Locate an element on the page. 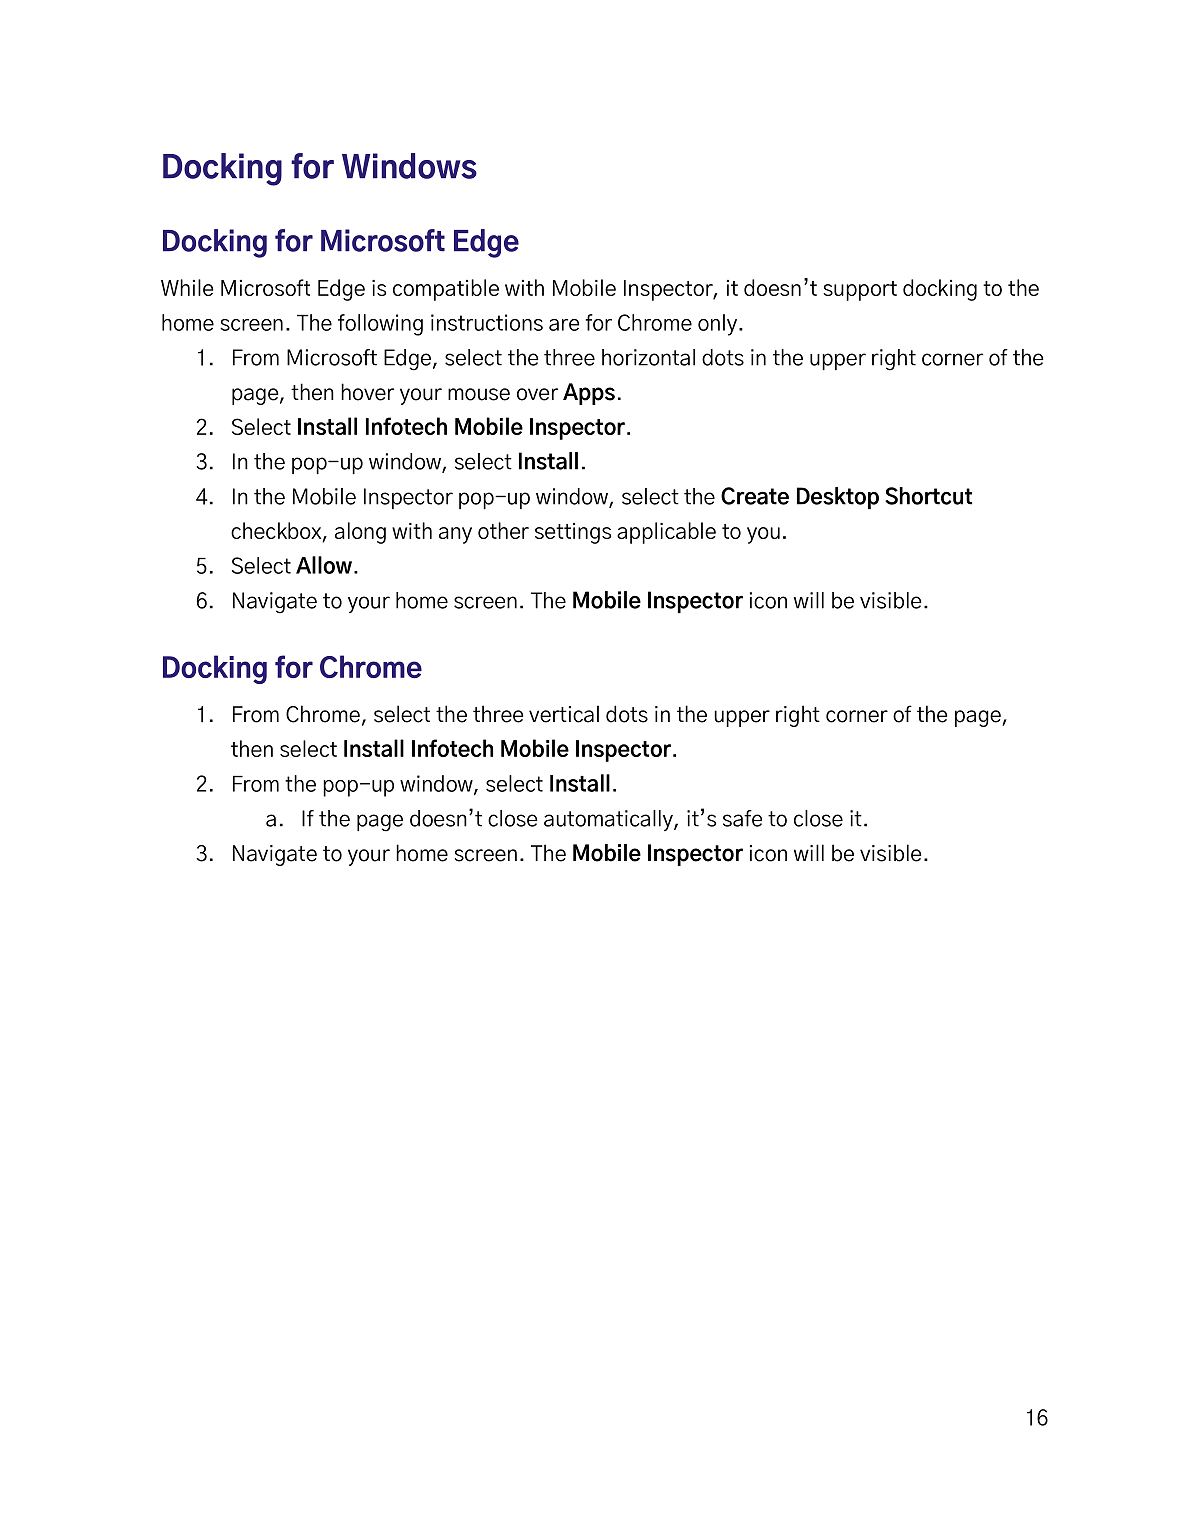  While is located at coordinates (187, 287).
